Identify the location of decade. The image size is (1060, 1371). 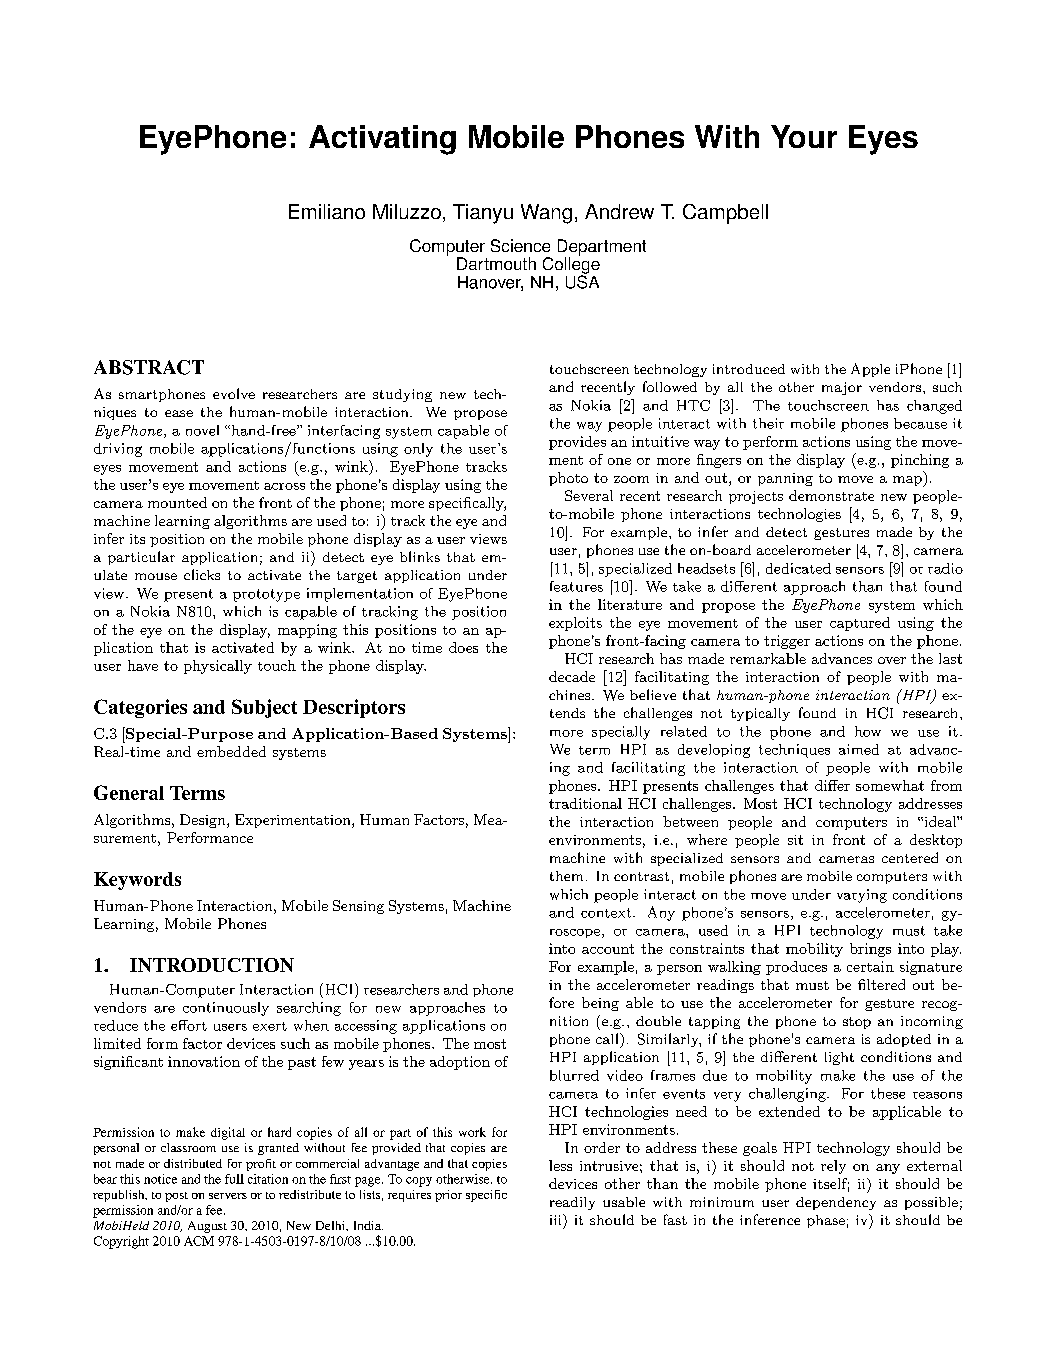
(572, 676).
